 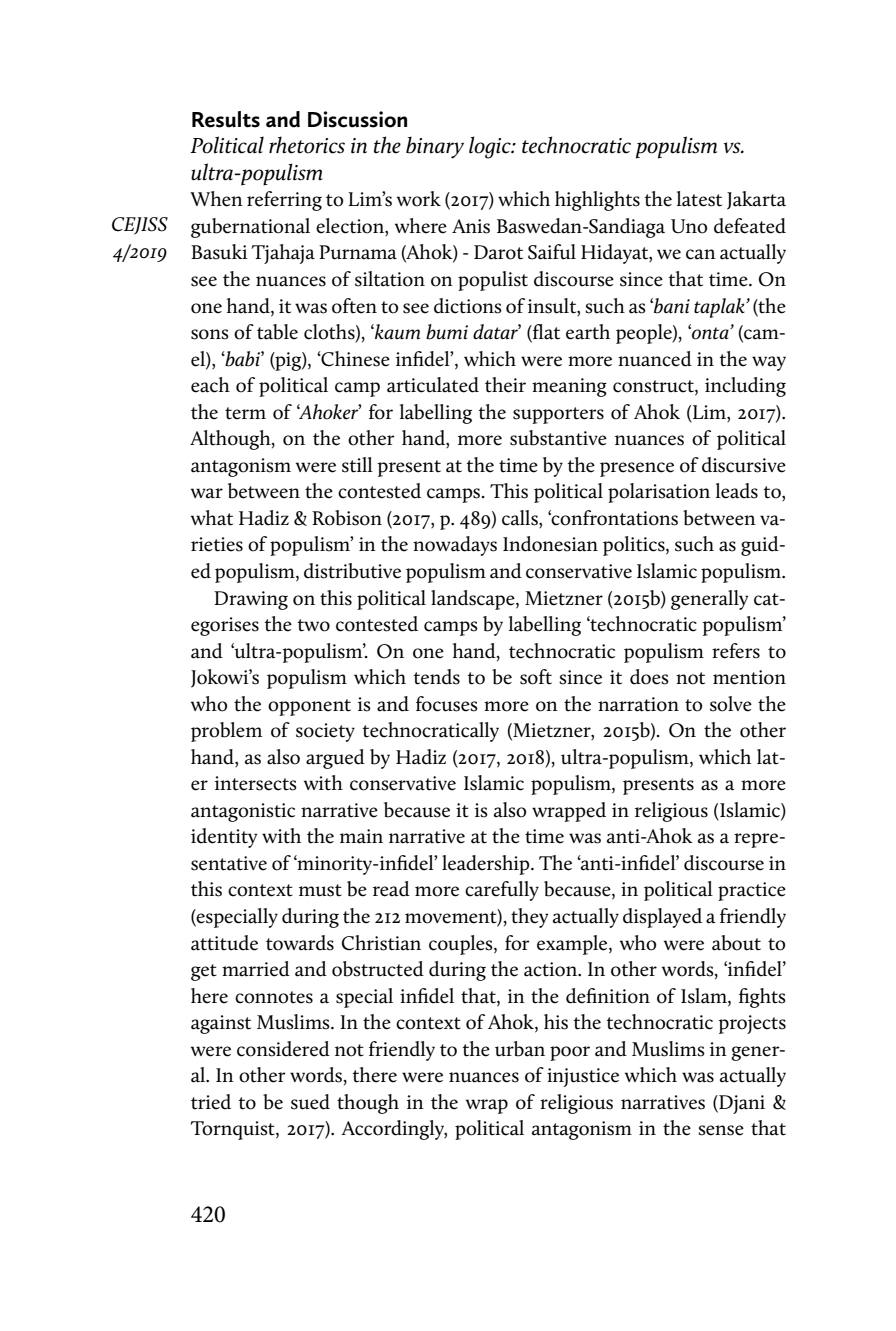 What do you see at coordinates (251, 600) in the document?
I see `Drawing` at bounding box center [251, 600].
